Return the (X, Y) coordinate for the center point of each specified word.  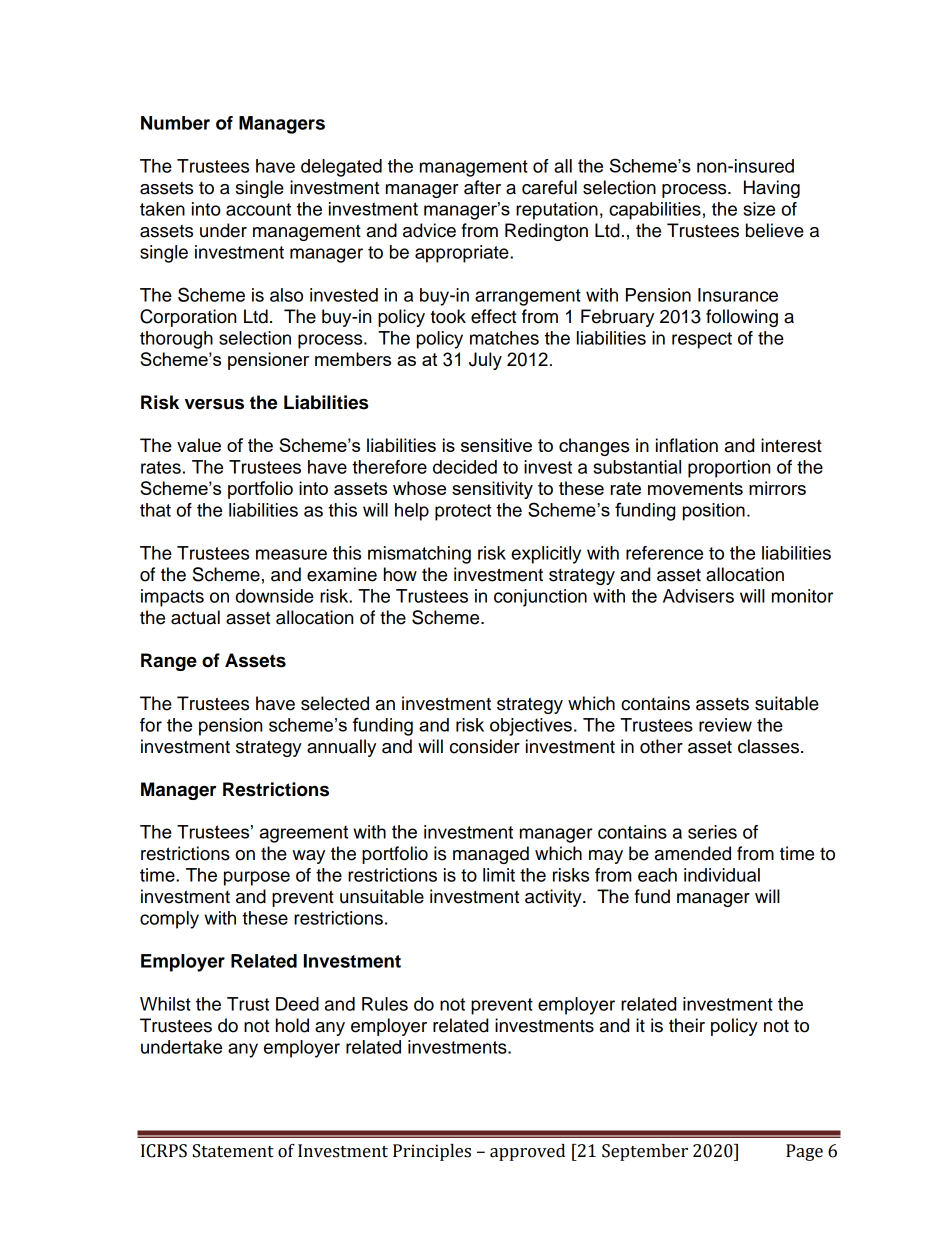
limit (499, 875)
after (482, 187)
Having (772, 189)
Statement (233, 1151)
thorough (176, 340)
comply (169, 920)
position (714, 512)
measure (291, 554)
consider (485, 746)
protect (463, 512)
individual (722, 875)
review (725, 725)
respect (702, 340)
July (485, 361)
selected (335, 703)
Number (175, 123)
